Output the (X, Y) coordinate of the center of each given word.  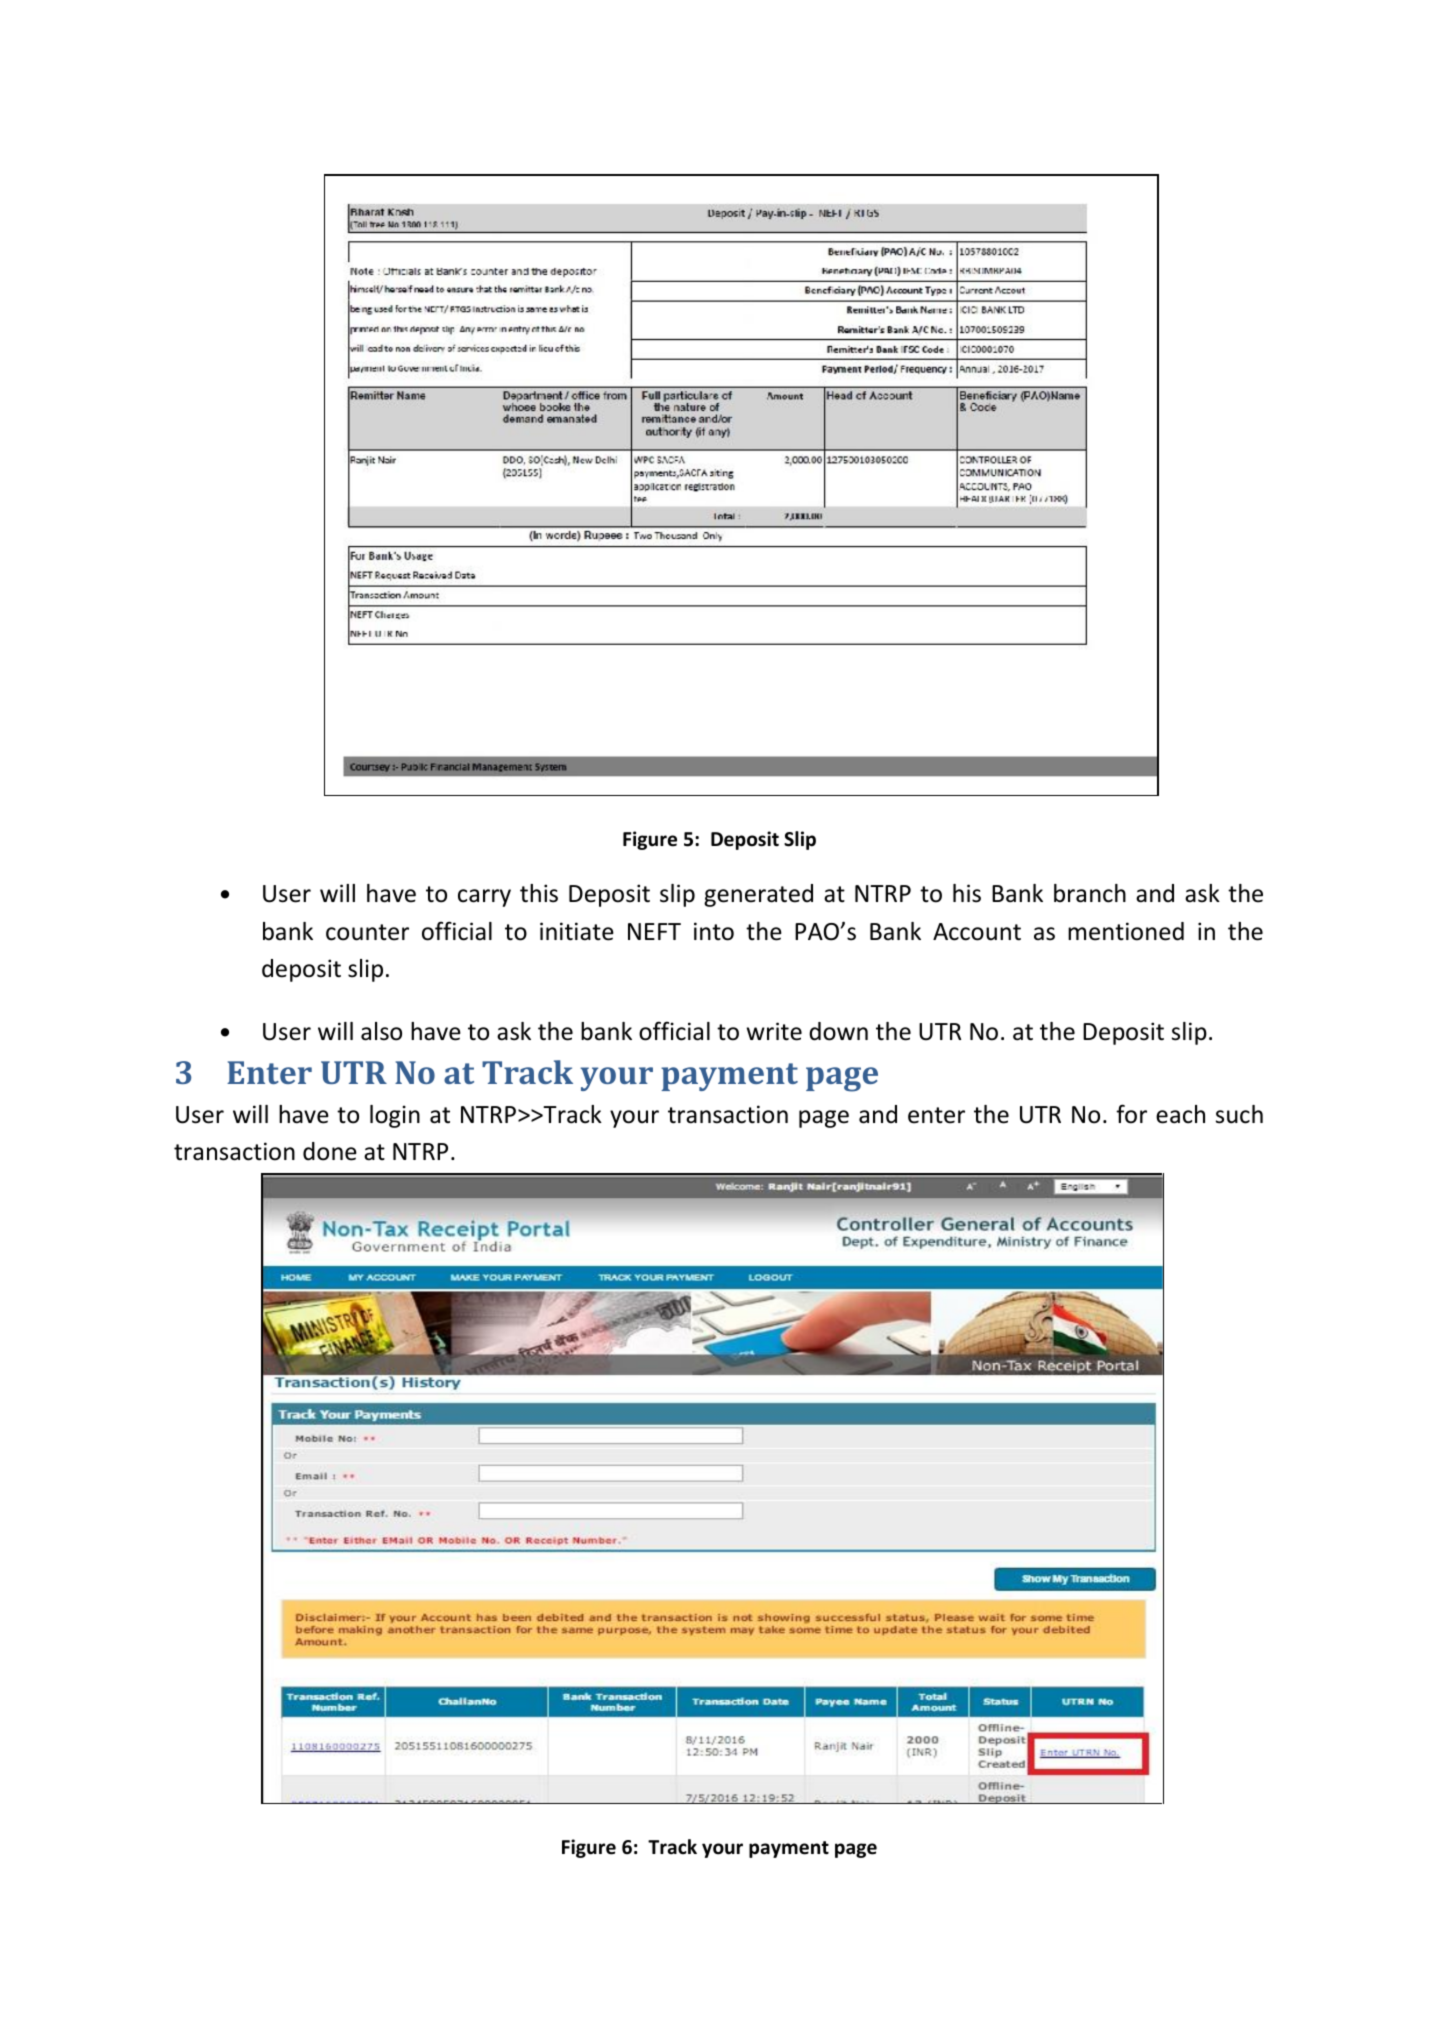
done (330, 1151)
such (1239, 1114)
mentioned (1126, 931)
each (1180, 1114)
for (1131, 1114)
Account (977, 932)
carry (484, 898)
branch (1090, 893)
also (381, 1031)
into (714, 931)
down (838, 1031)
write (774, 1031)
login (395, 1116)
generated (758, 895)
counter (367, 932)
